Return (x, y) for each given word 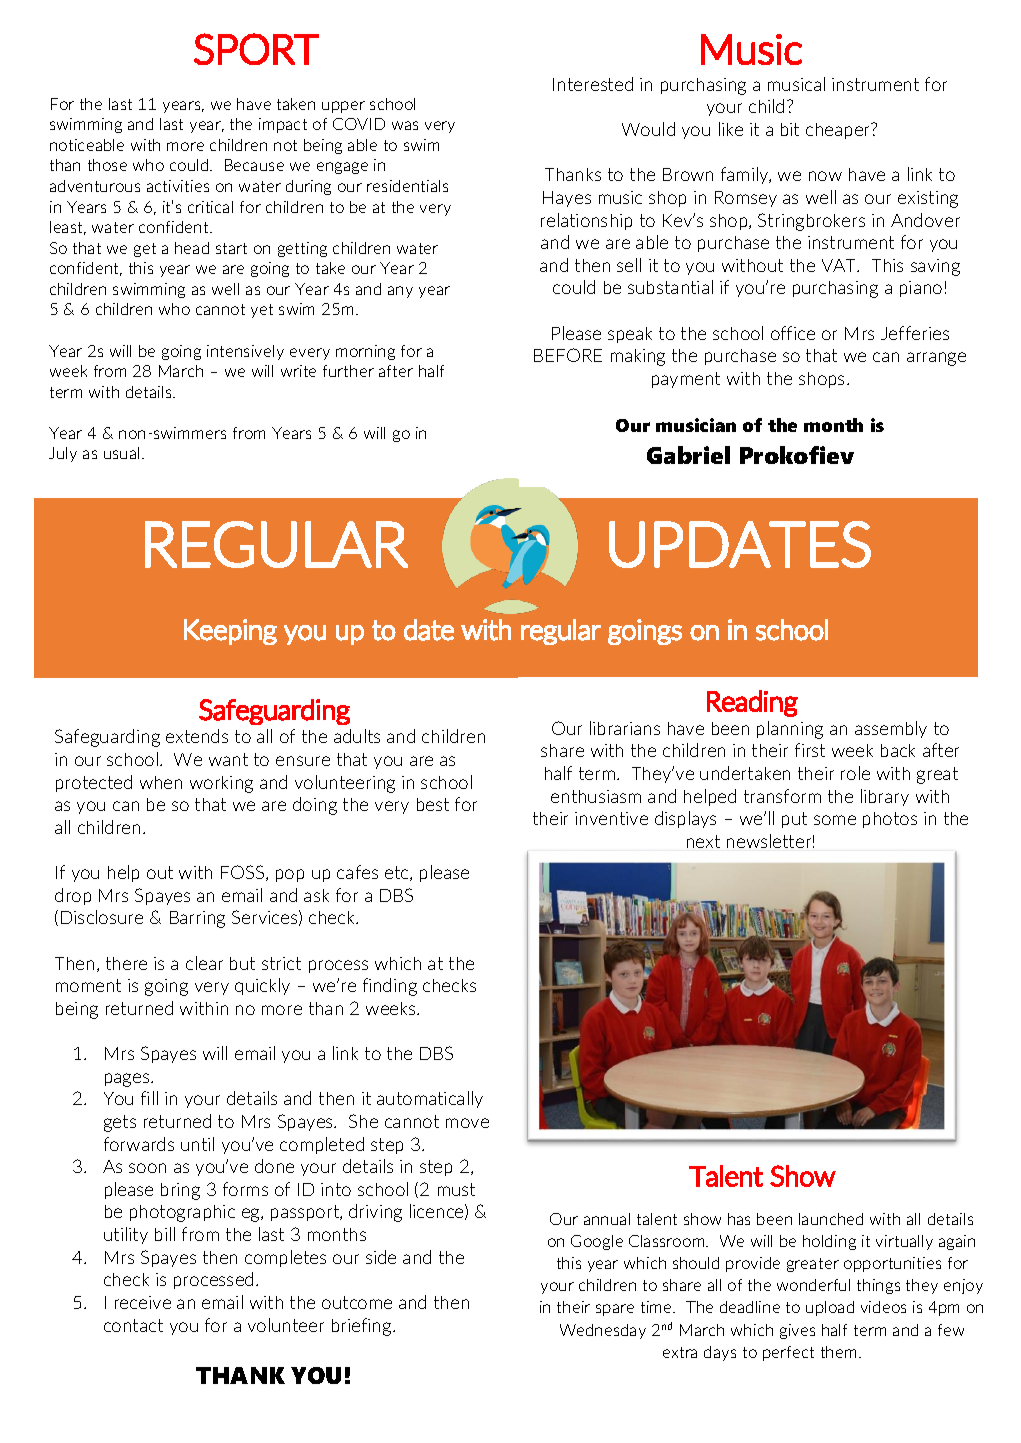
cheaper (839, 131)
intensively (245, 352)
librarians (625, 728)
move (467, 1123)
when (161, 782)
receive (143, 1302)
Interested (593, 84)
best (433, 804)
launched (831, 1219)
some (835, 820)
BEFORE (568, 355)
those (107, 165)
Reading (752, 703)
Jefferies (915, 333)
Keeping (230, 632)
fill (149, 1098)
